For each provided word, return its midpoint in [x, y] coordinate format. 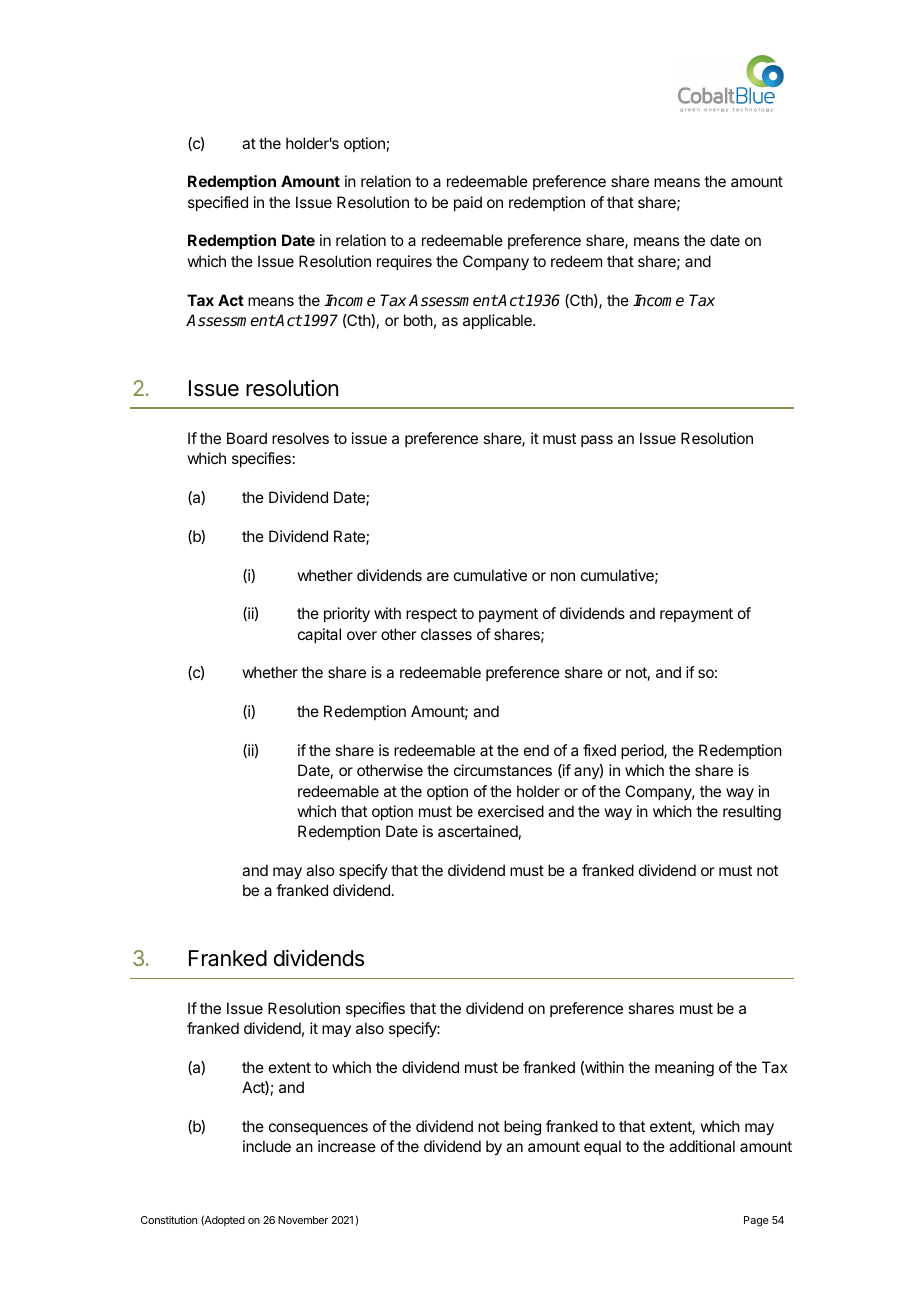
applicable [498, 321]
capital [319, 635]
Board [247, 438]
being [522, 1128]
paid [468, 203]
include [267, 1146]
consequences [318, 1129]
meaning [684, 1069]
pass [597, 441]
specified [218, 203]
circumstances [503, 770]
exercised [511, 811]
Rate [350, 537]
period [643, 751]
